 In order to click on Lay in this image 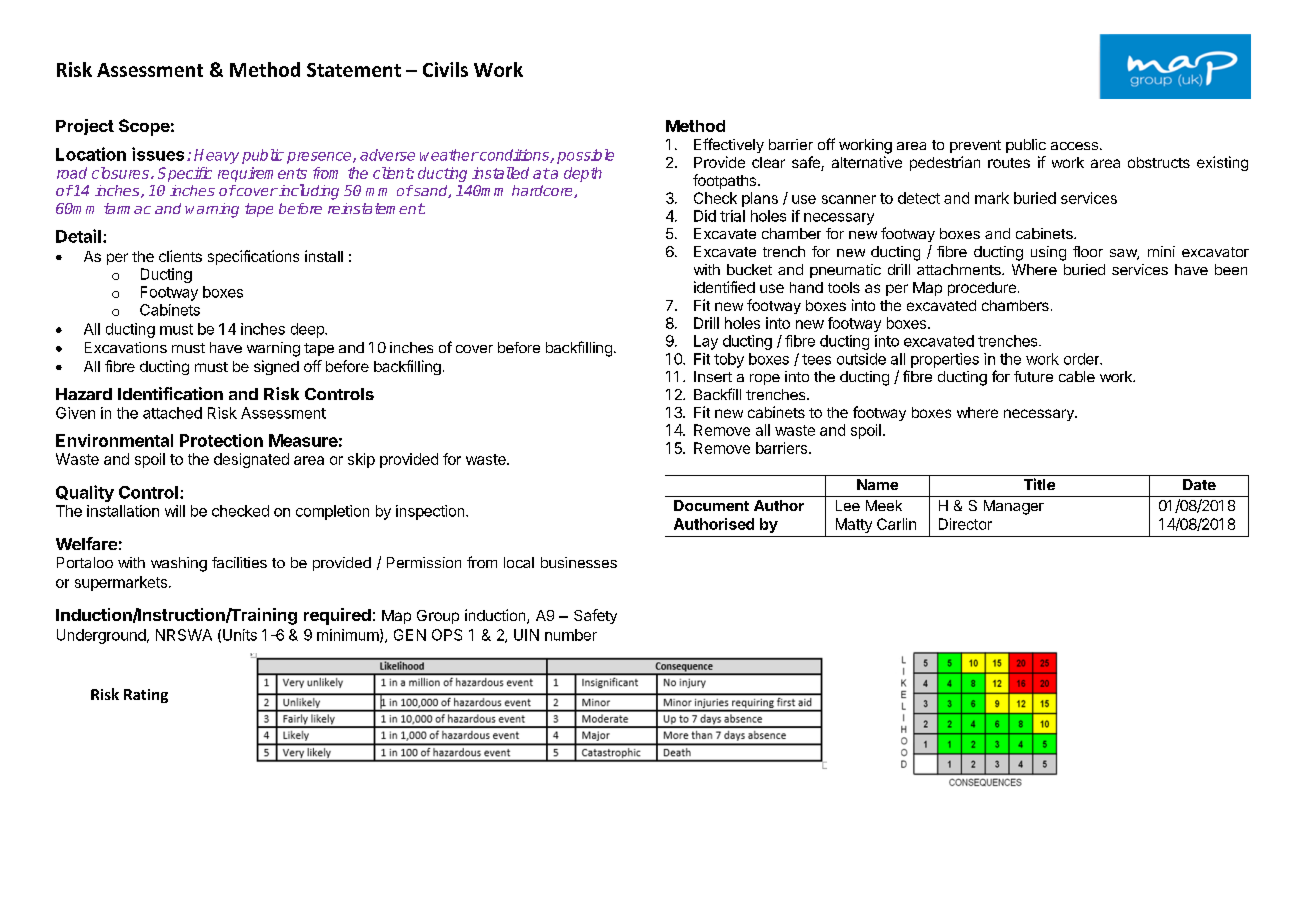, I will do `click(706, 342)`.
